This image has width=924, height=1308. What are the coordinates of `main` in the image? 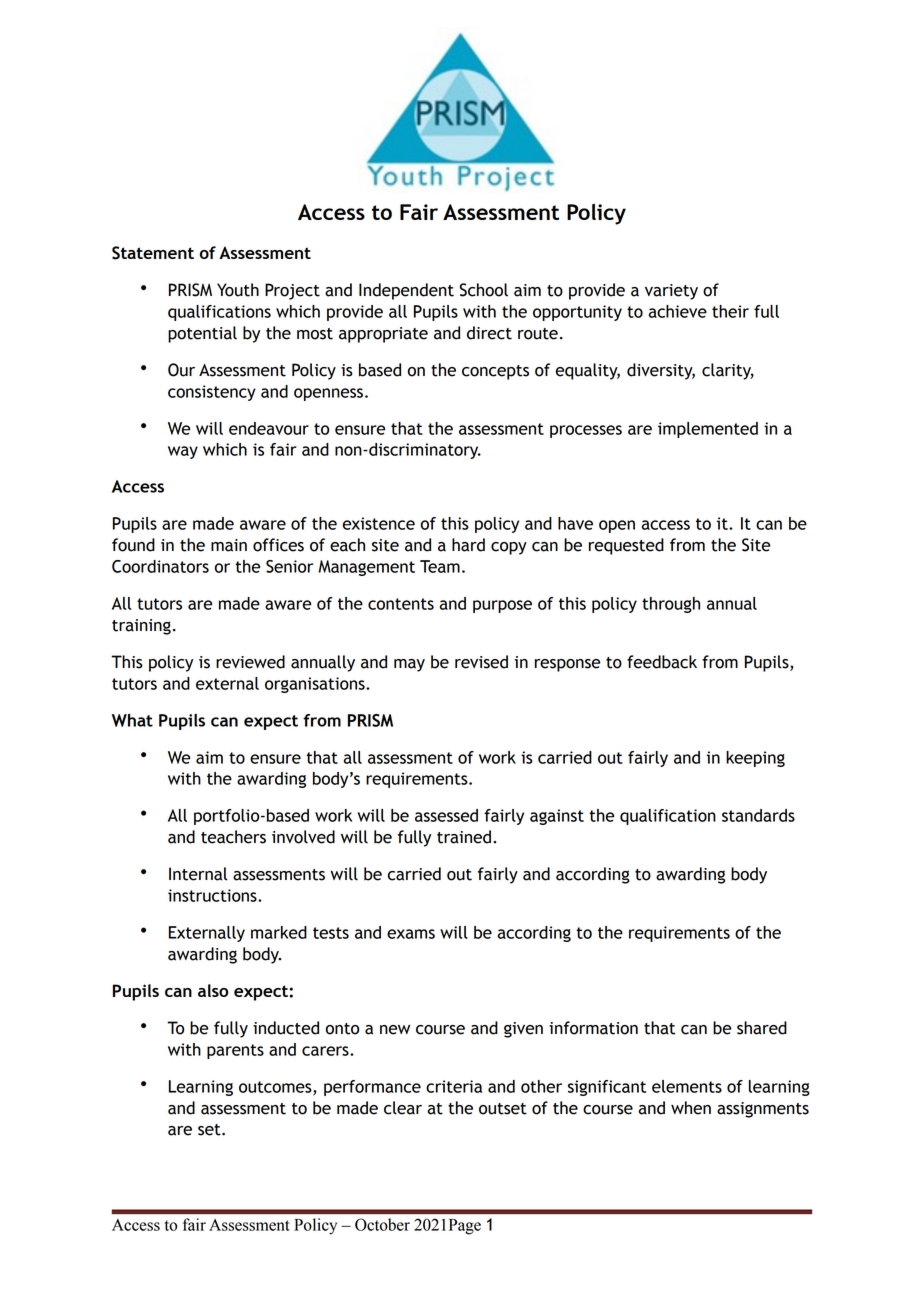 It's located at (229, 545).
